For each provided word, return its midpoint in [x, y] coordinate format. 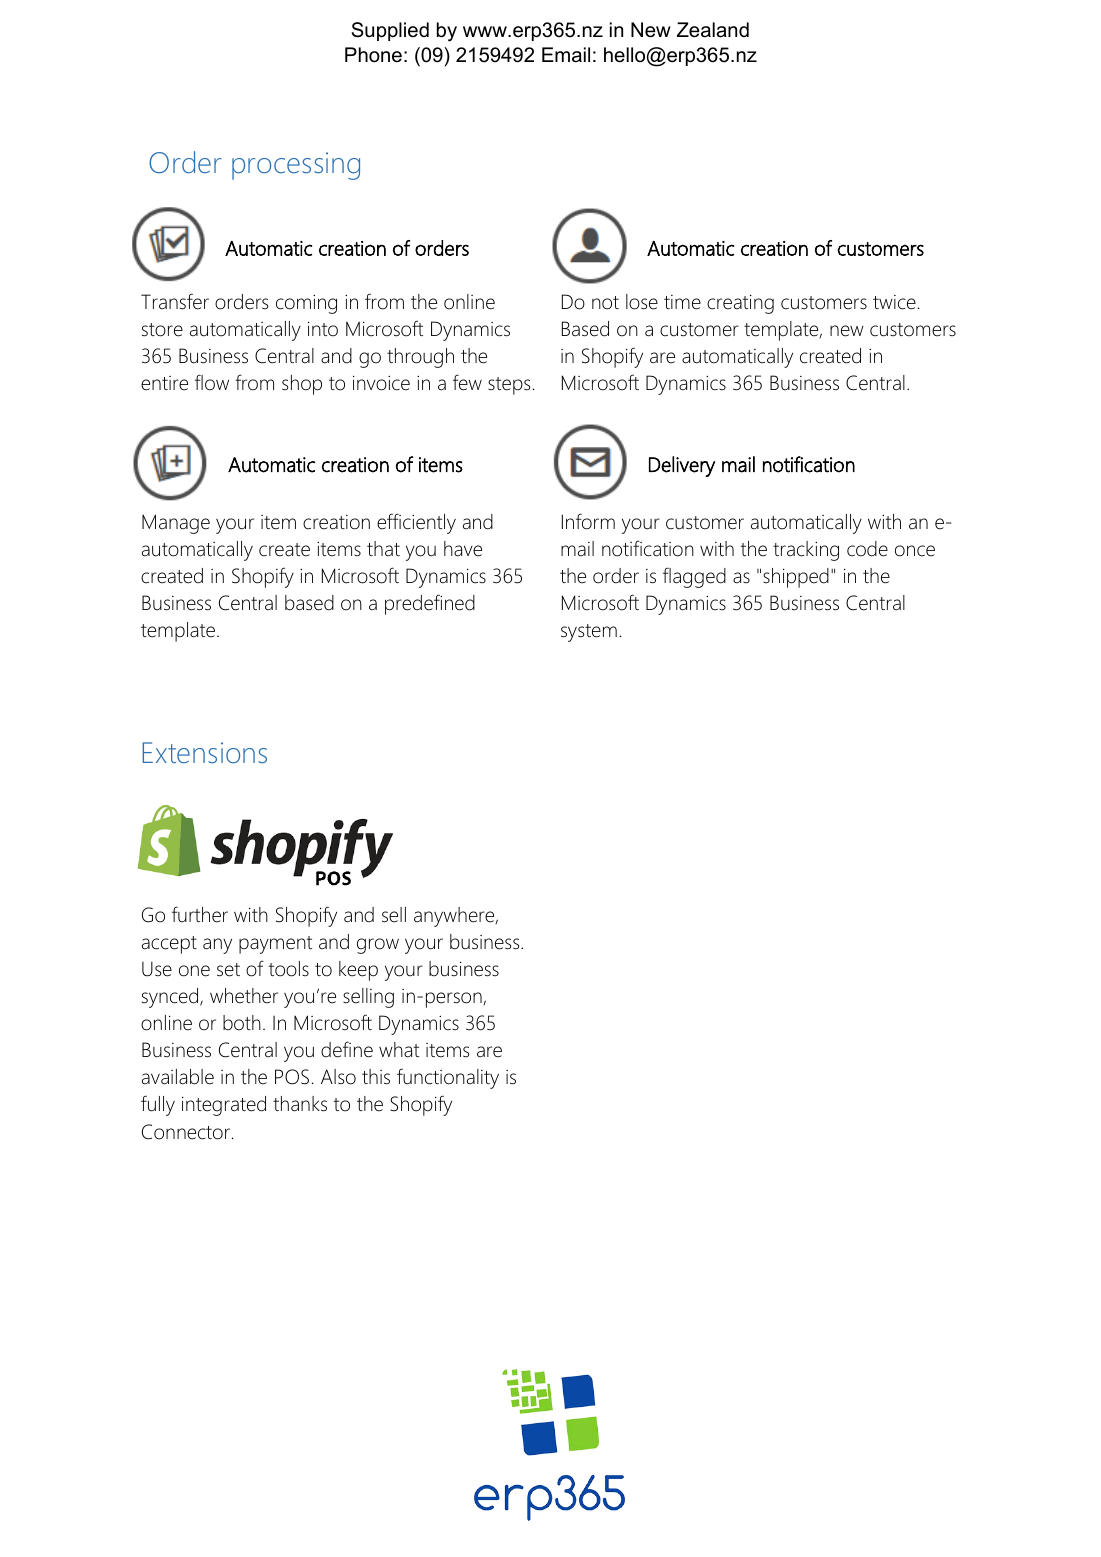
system [589, 633]
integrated [224, 1106]
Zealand [713, 30]
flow [212, 382]
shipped [796, 578]
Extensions [204, 752]
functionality [448, 1078]
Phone [373, 55]
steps [509, 386]
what [399, 1050]
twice [894, 302]
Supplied [390, 31]
